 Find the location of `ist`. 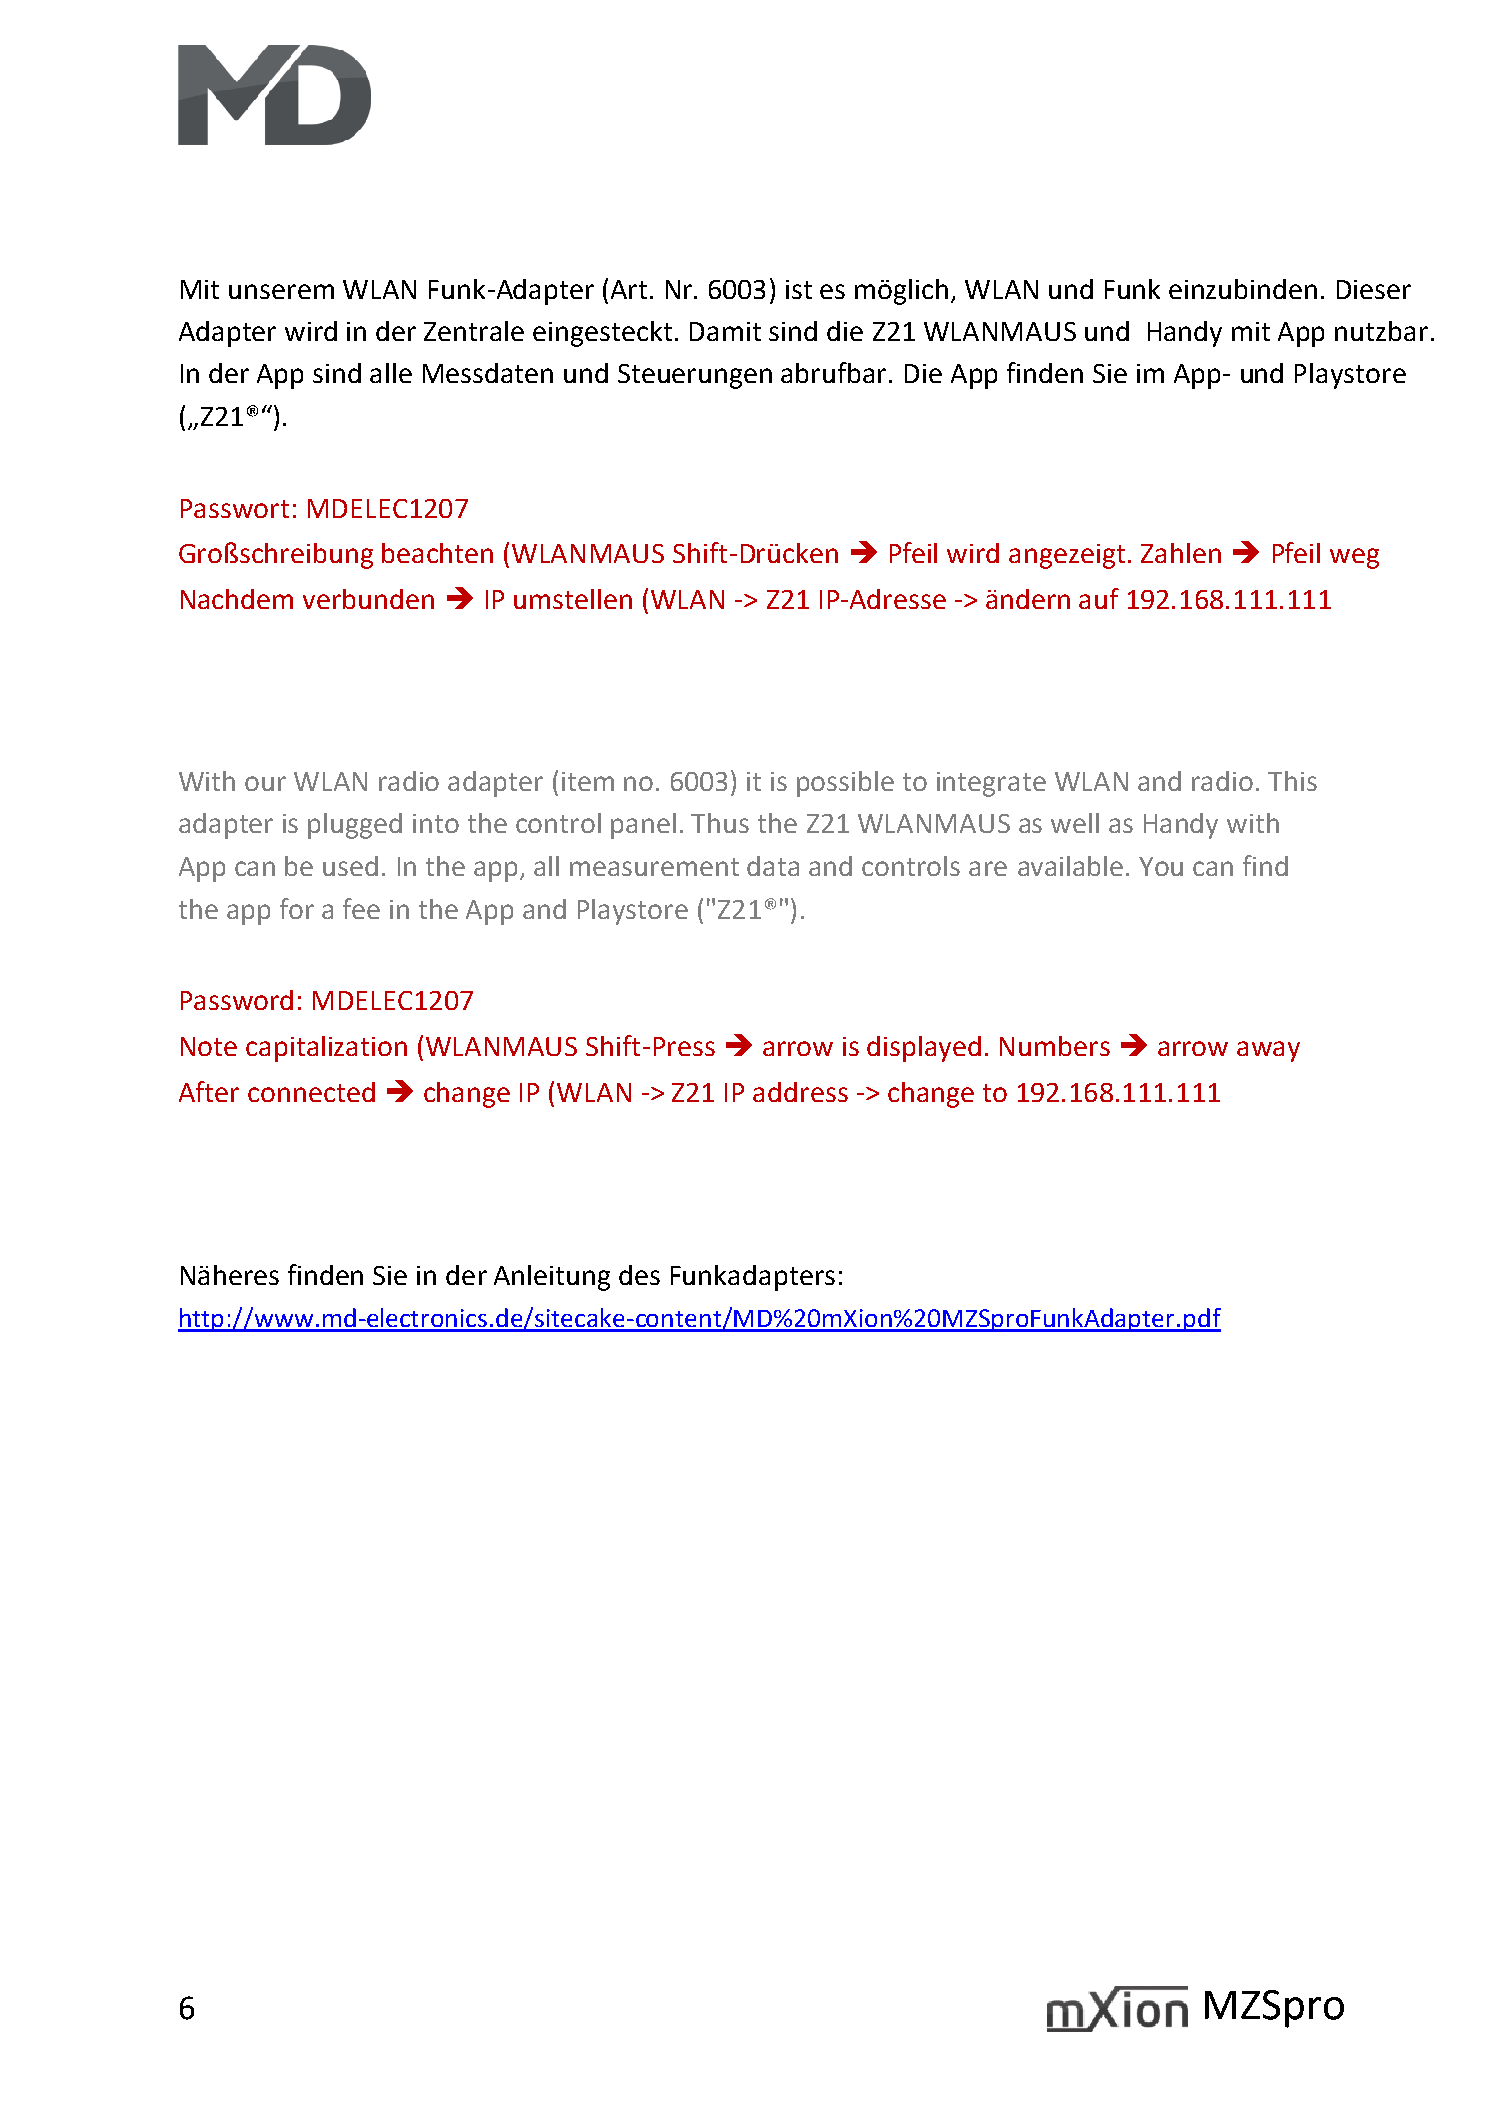

ist is located at coordinates (799, 289).
